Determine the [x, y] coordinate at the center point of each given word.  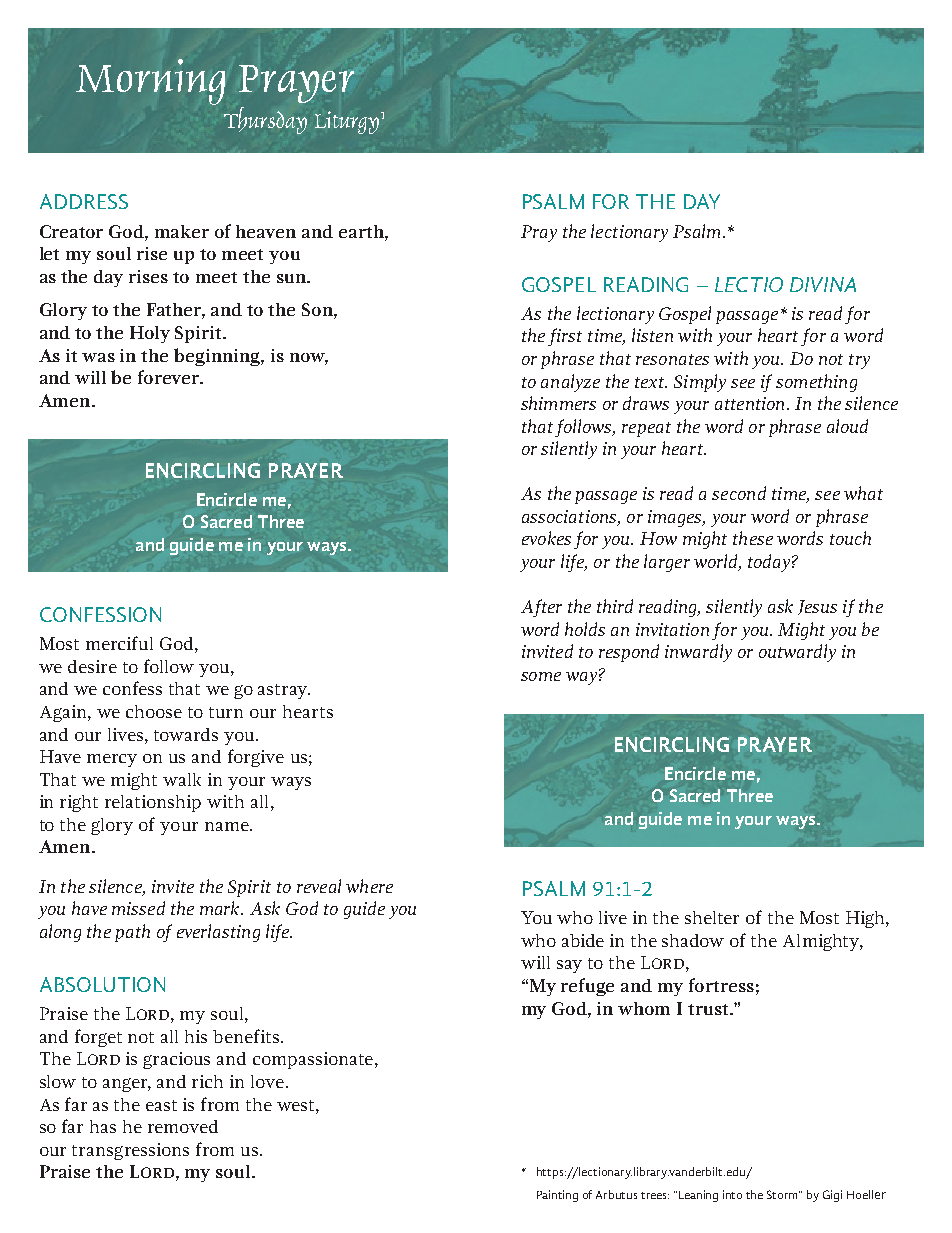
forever [170, 377]
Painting [557, 1196]
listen [652, 335]
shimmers [558, 403]
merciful [119, 643]
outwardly [797, 653]
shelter [712, 917]
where [369, 886]
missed [138, 908]
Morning [150, 82]
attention [751, 403]
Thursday [265, 120]
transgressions [130, 1151]
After [541, 608]
